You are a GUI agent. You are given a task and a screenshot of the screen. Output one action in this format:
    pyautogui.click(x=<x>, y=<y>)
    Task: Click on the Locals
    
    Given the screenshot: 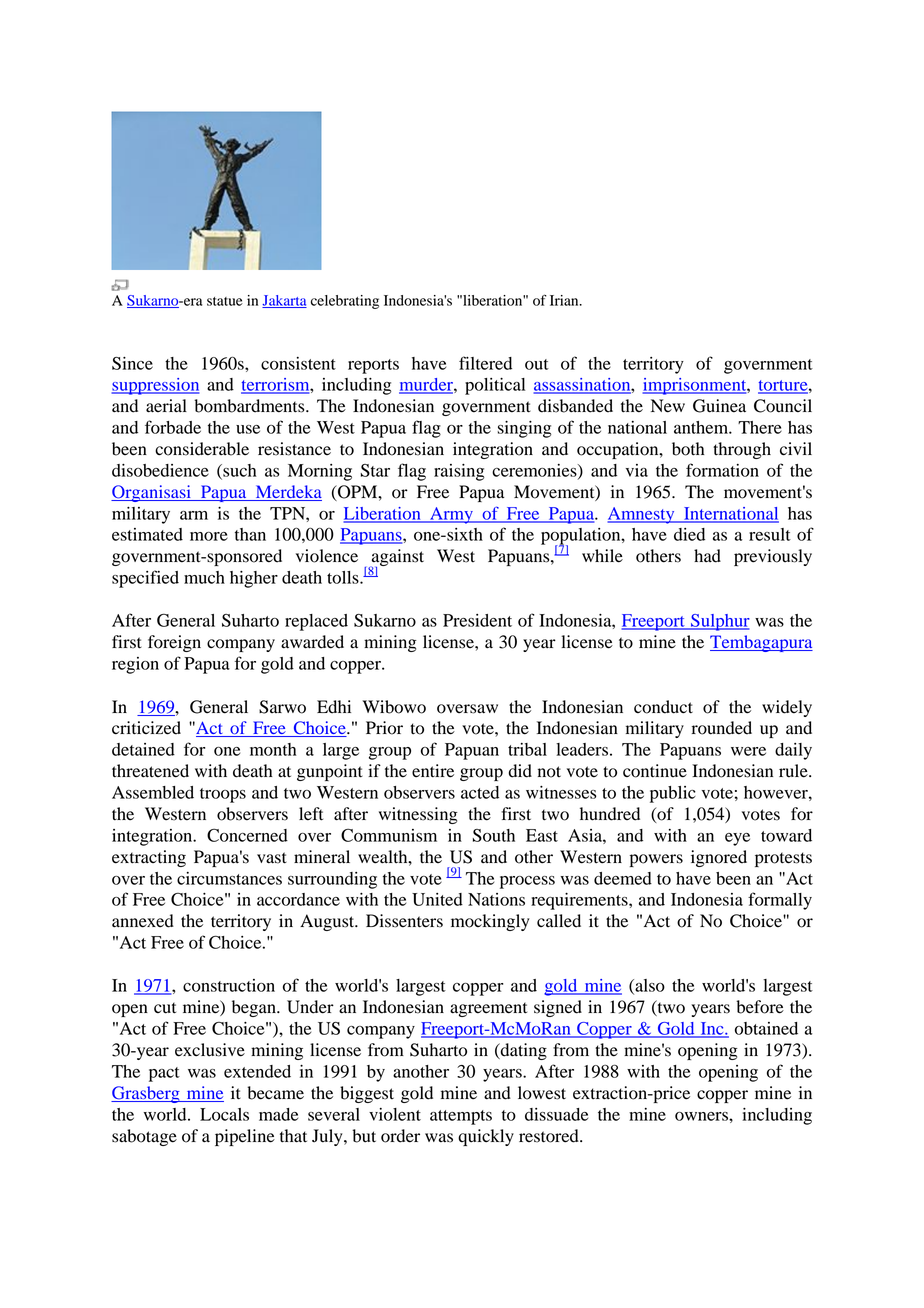 What is the action you would take?
    pyautogui.click(x=224, y=1114)
